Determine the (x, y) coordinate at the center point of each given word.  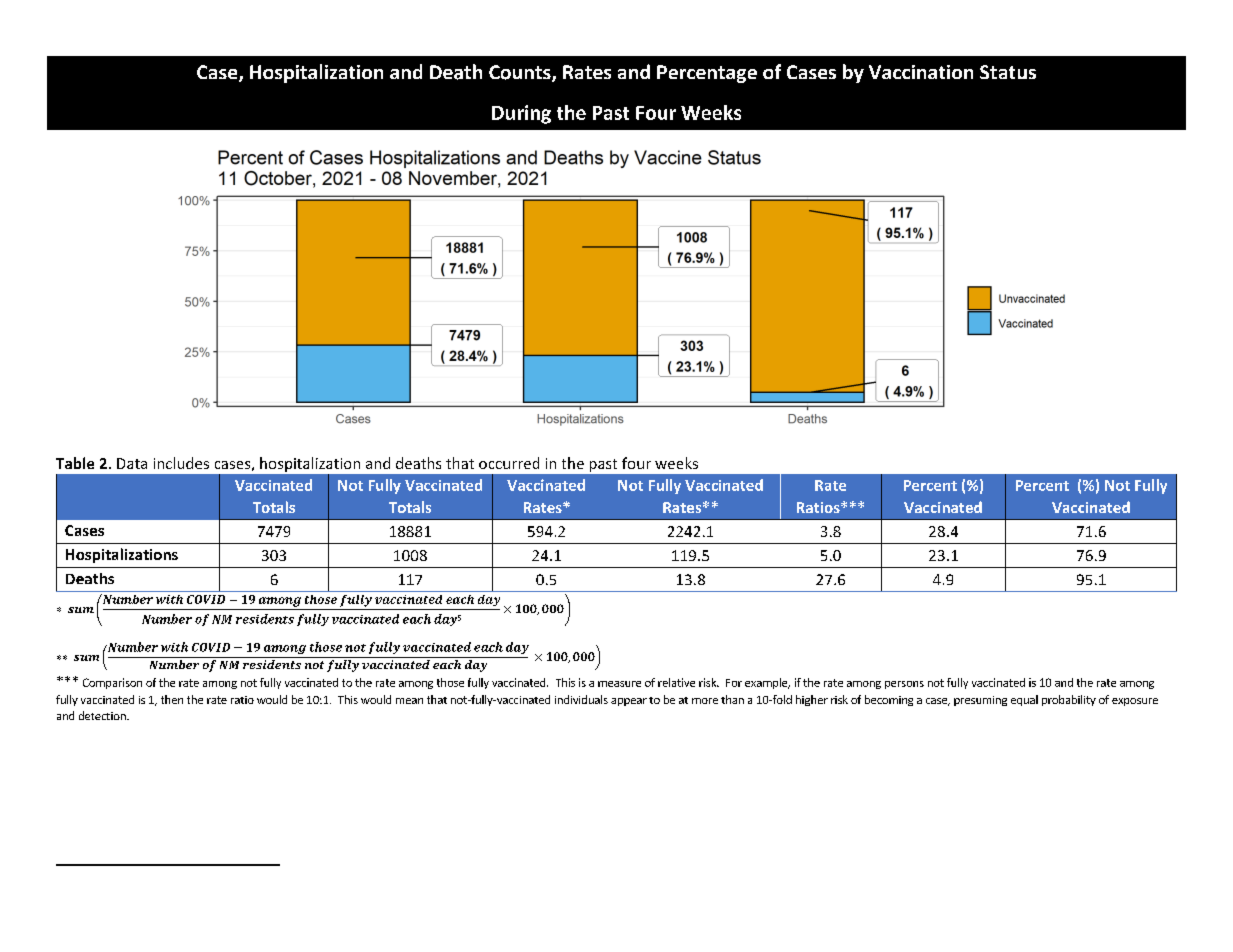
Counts (521, 73)
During (521, 114)
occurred (509, 463)
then (172, 699)
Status (1008, 72)
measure (619, 684)
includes (181, 463)
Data (132, 463)
